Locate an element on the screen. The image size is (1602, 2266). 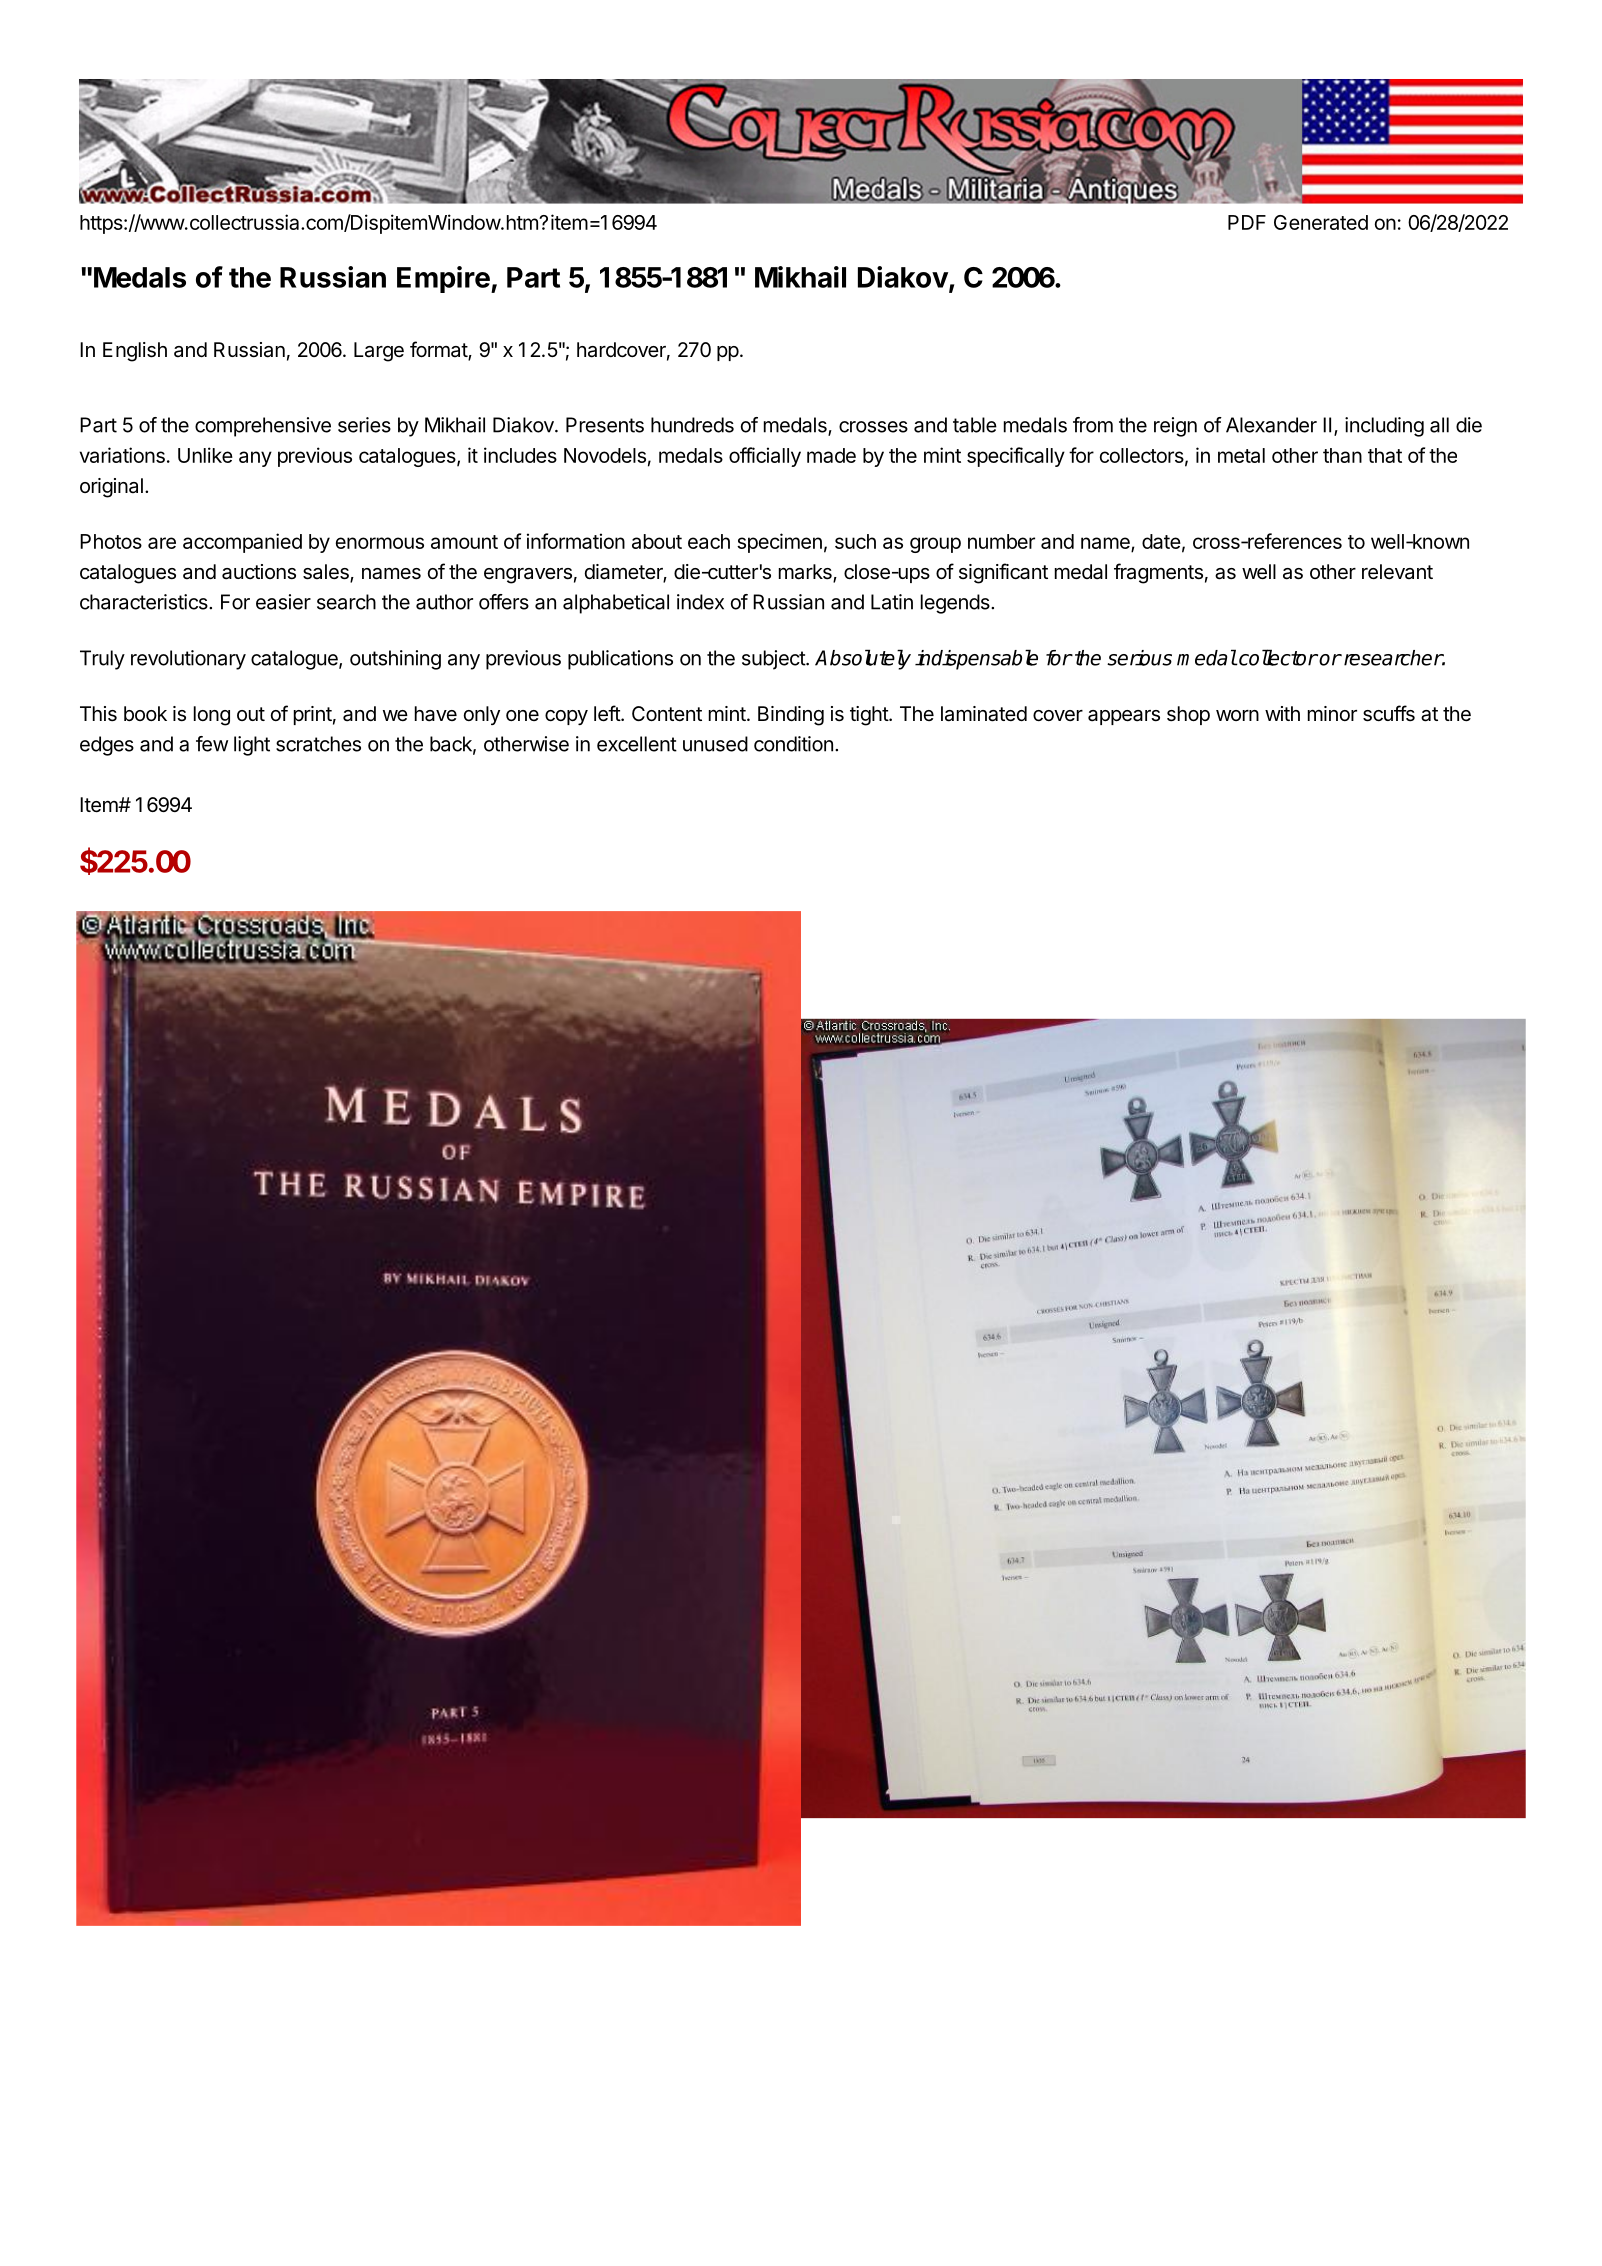
marks is located at coordinates (806, 573).
